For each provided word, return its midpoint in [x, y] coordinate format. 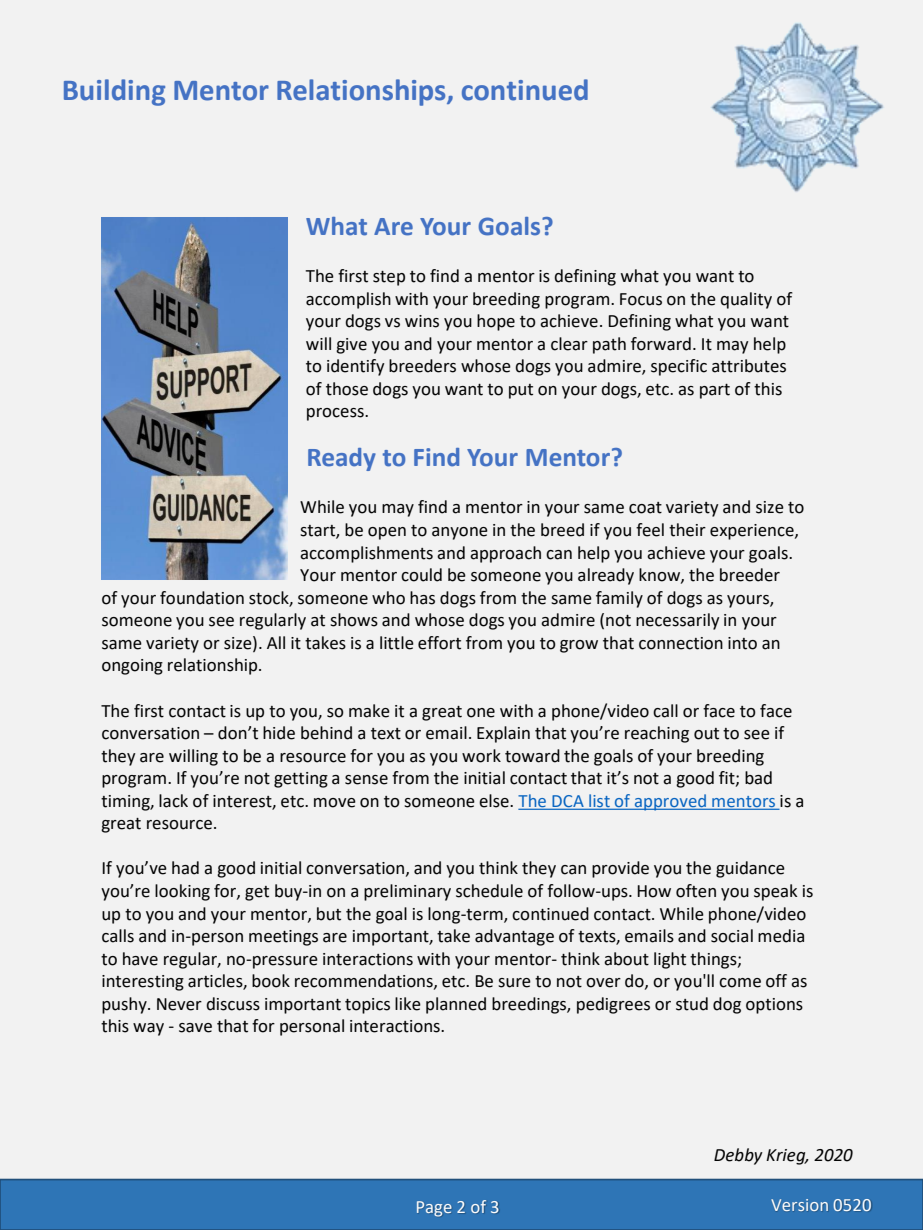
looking [182, 892]
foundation [202, 598]
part [715, 391]
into [742, 643]
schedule [489, 891]
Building [114, 92]
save [195, 1028]
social [732, 936]
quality [746, 300]
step [389, 278]
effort [439, 643]
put [521, 391]
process [336, 414]
